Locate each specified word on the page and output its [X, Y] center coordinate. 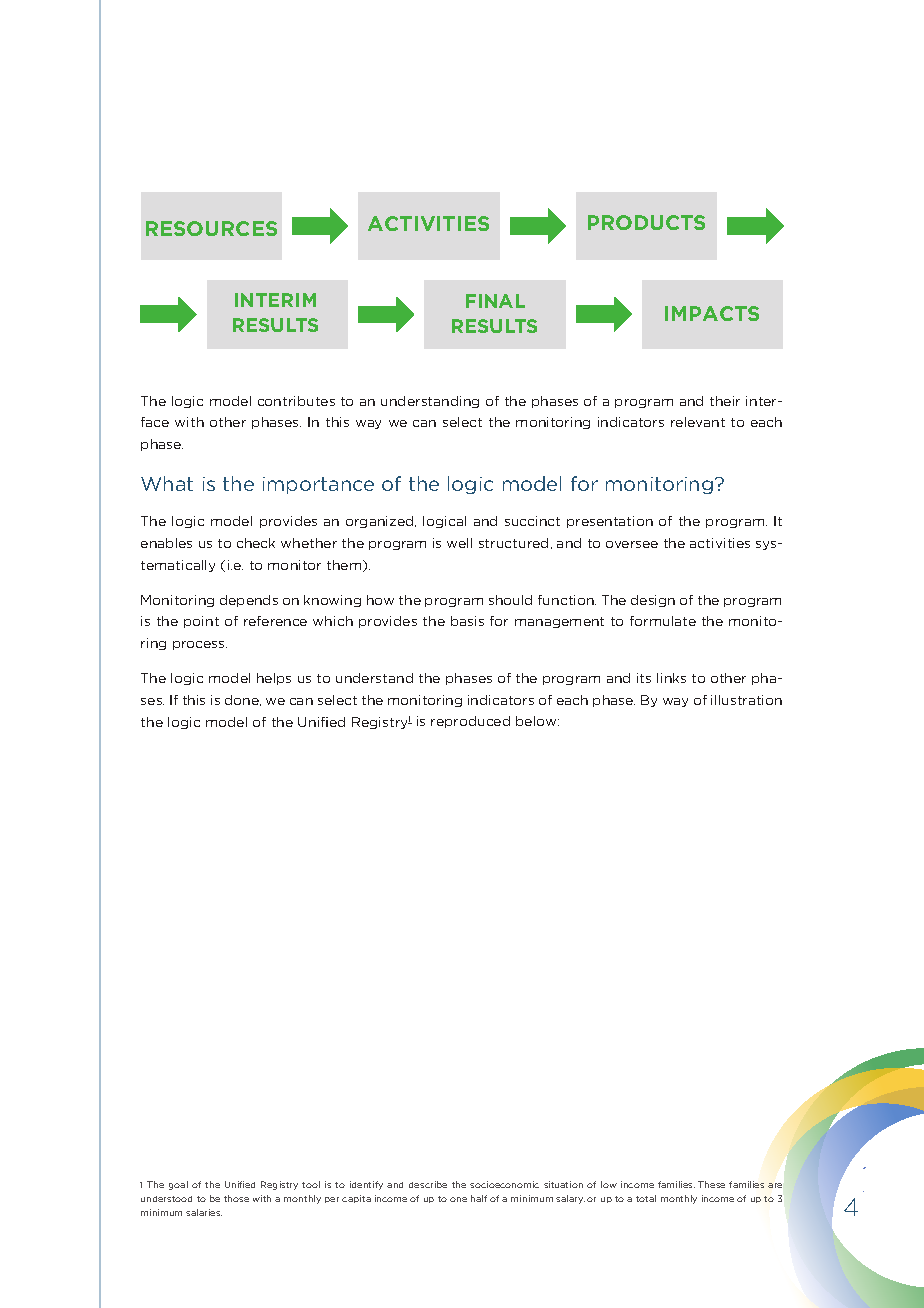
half [479, 1198]
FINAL [495, 301]
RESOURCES [211, 228]
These [711, 1184]
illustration [746, 700]
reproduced [470, 722]
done [243, 700]
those [236, 1198]
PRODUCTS [646, 222]
